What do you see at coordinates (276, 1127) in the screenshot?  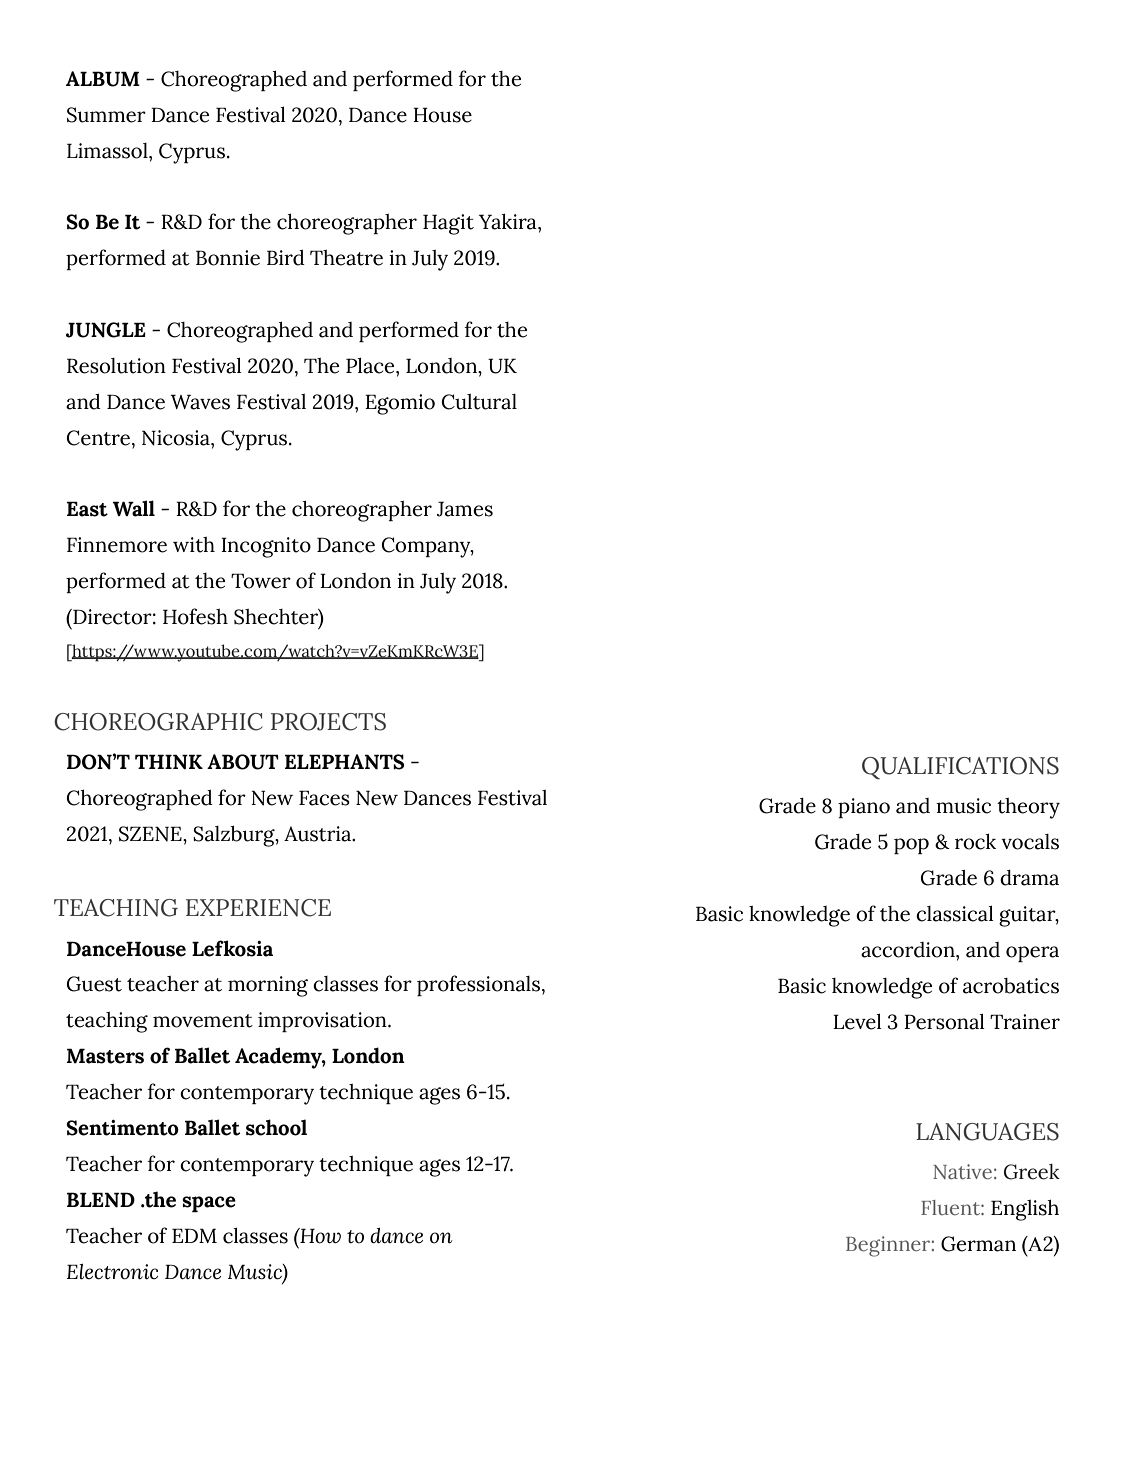 I see `school` at bounding box center [276, 1127].
